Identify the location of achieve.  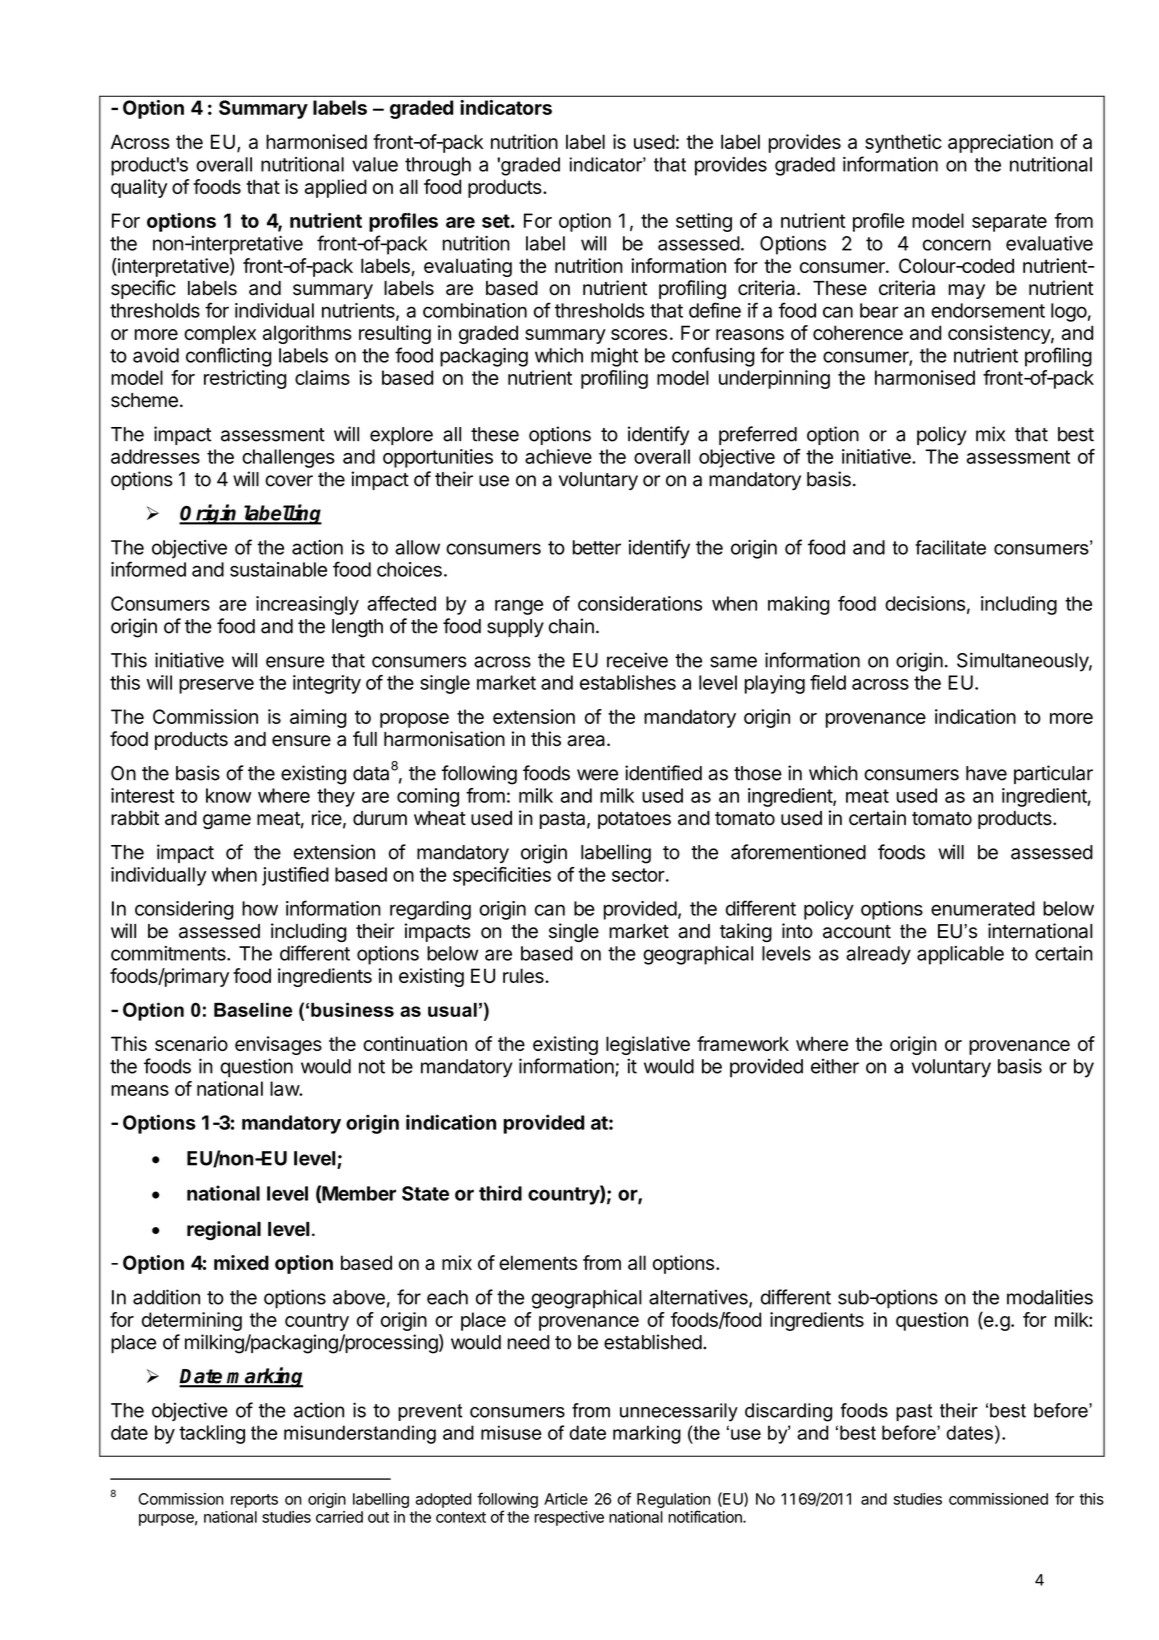
(558, 456).
